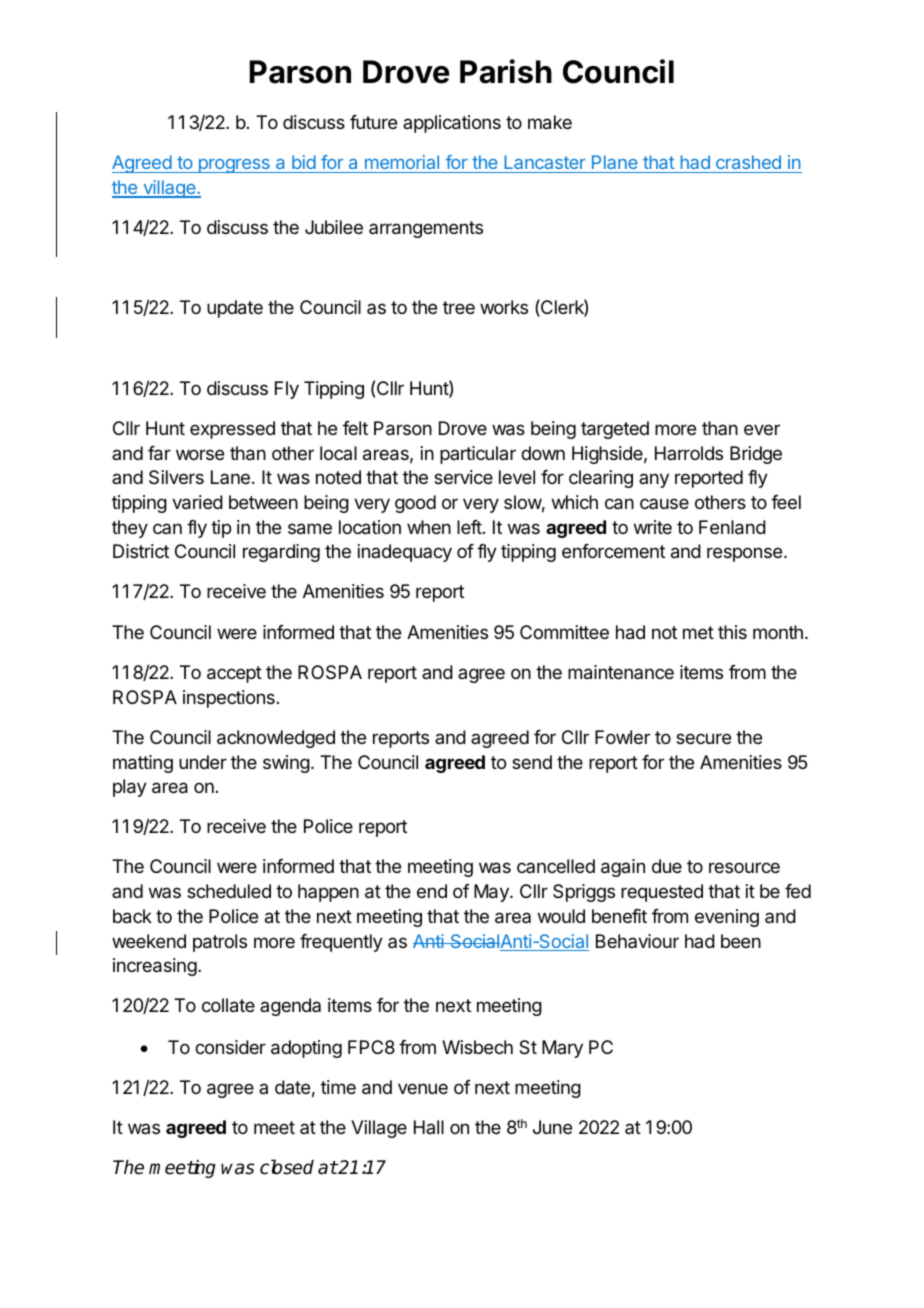  What do you see at coordinates (287, 1167) in the image?
I see `closed` at bounding box center [287, 1167].
